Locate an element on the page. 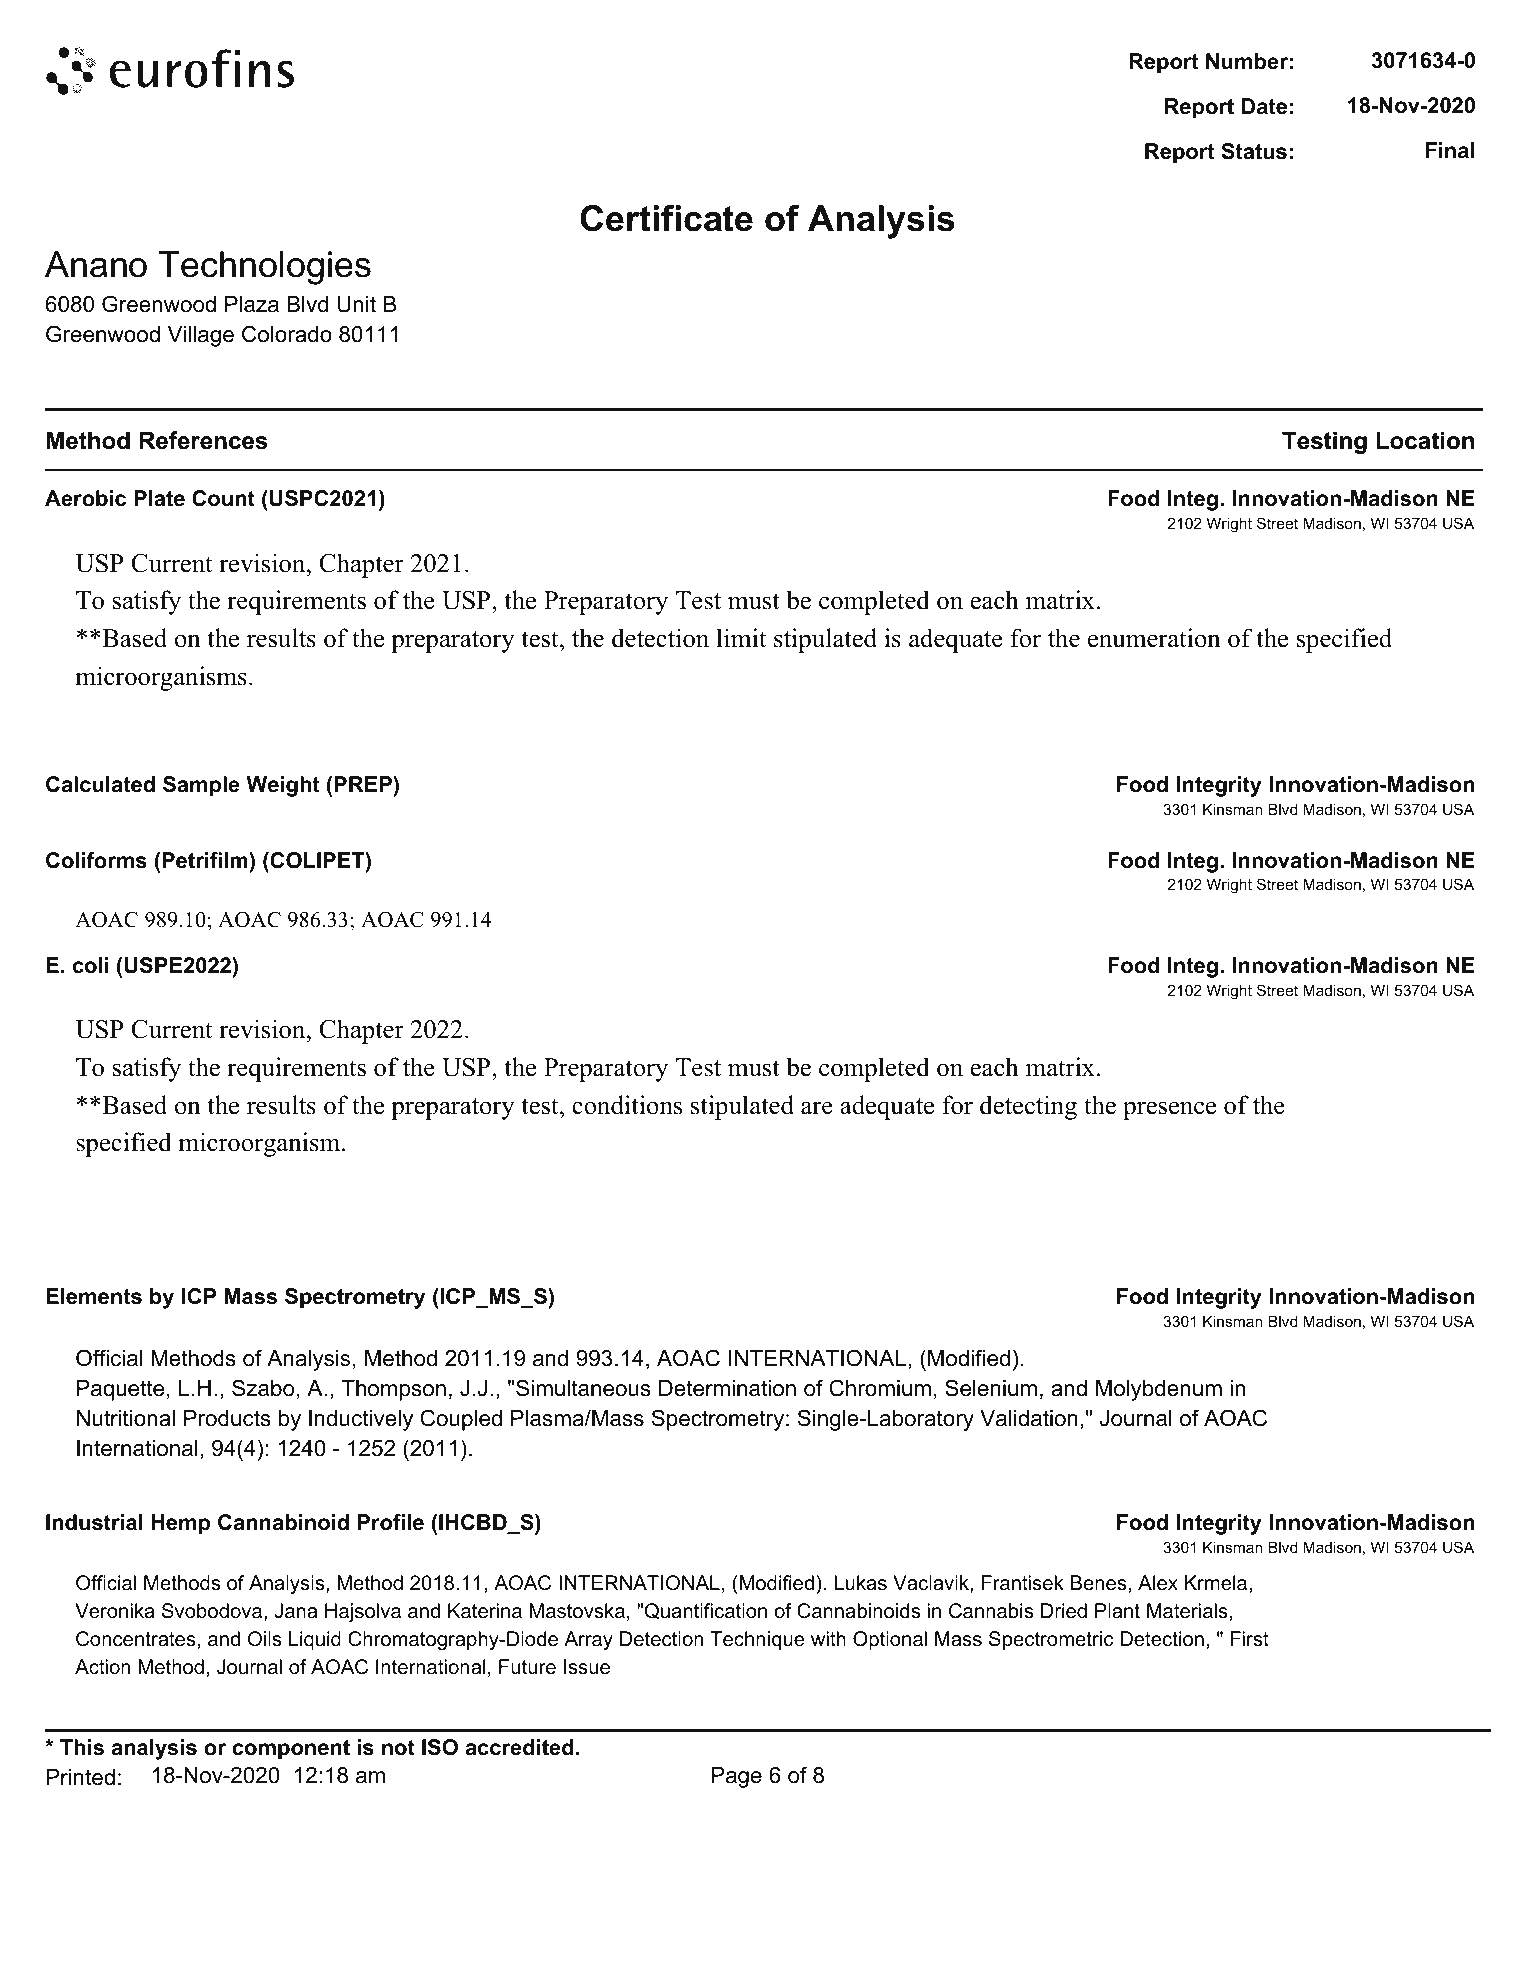  Weight is located at coordinates (283, 786).
